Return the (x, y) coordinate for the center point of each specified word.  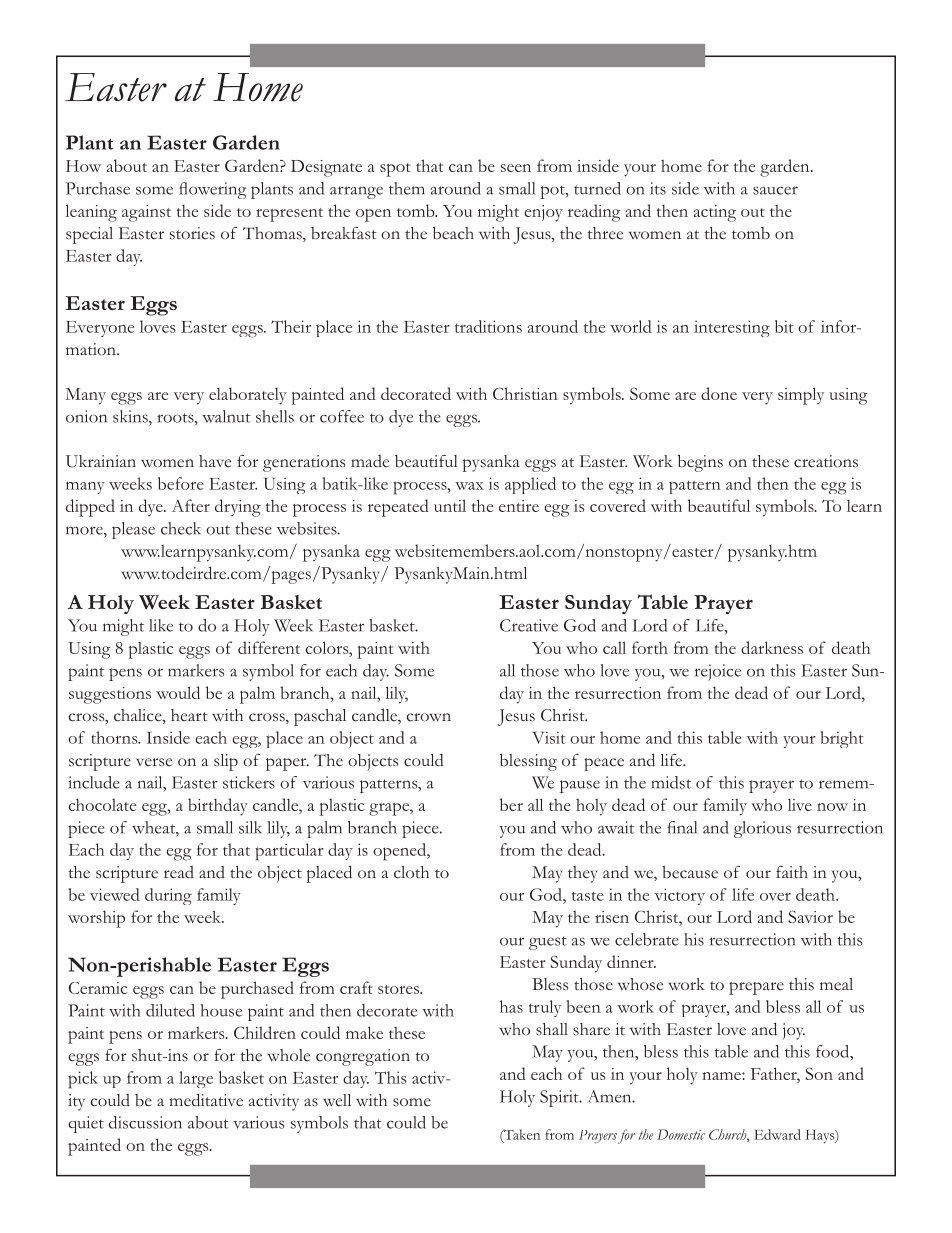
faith (792, 872)
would (178, 692)
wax (469, 486)
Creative (529, 625)
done (719, 393)
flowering (212, 190)
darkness (772, 647)
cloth (411, 872)
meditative (206, 1100)
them (407, 188)
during (168, 896)
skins (131, 416)
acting (715, 213)
